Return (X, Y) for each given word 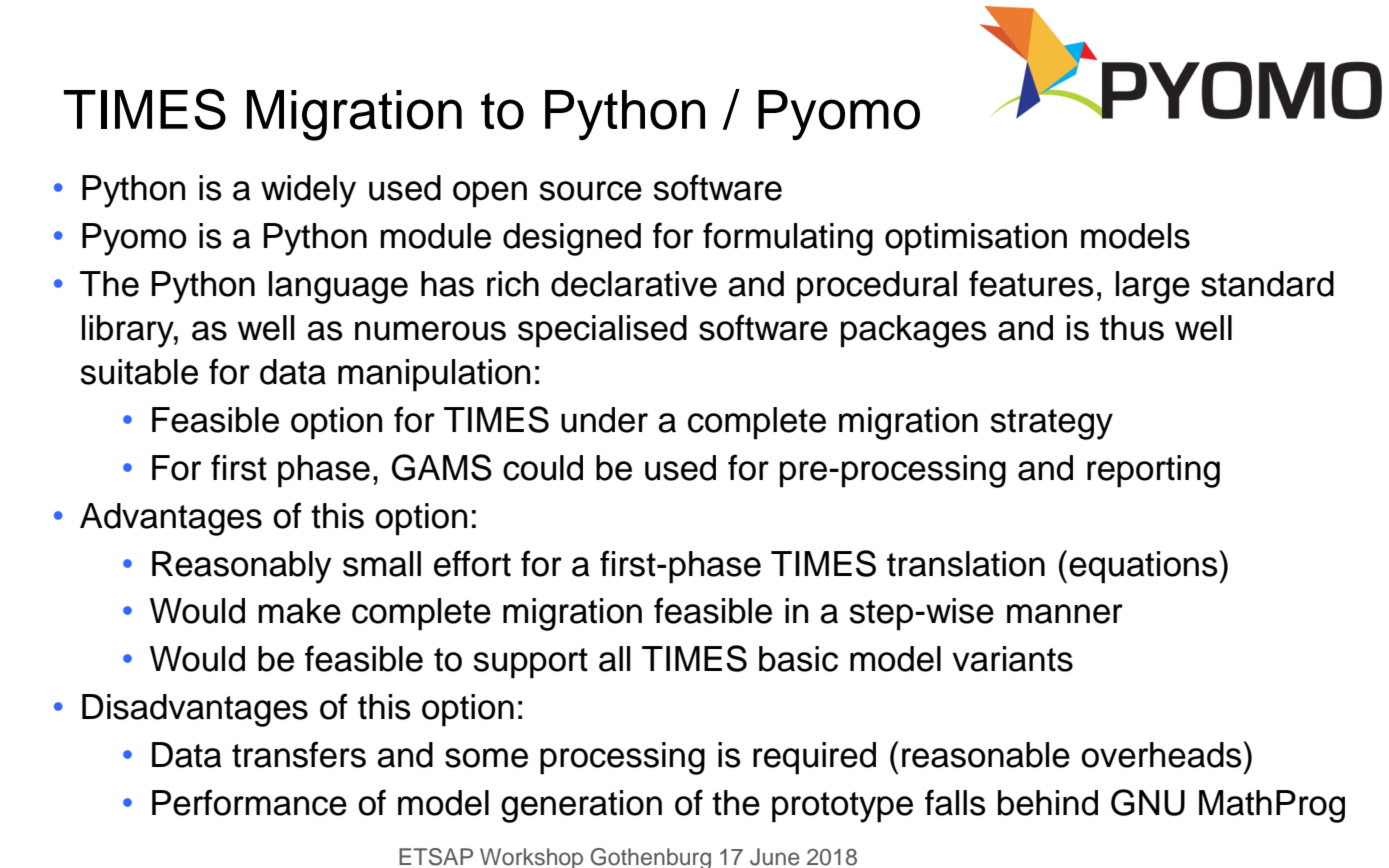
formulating (788, 239)
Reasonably (242, 567)
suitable (139, 372)
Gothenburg (650, 858)
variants (1012, 659)
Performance (249, 802)
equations (1144, 567)
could (543, 468)
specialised (602, 331)
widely (308, 191)
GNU (1148, 802)
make (299, 611)
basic (798, 659)
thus (1132, 328)
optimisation (976, 239)
